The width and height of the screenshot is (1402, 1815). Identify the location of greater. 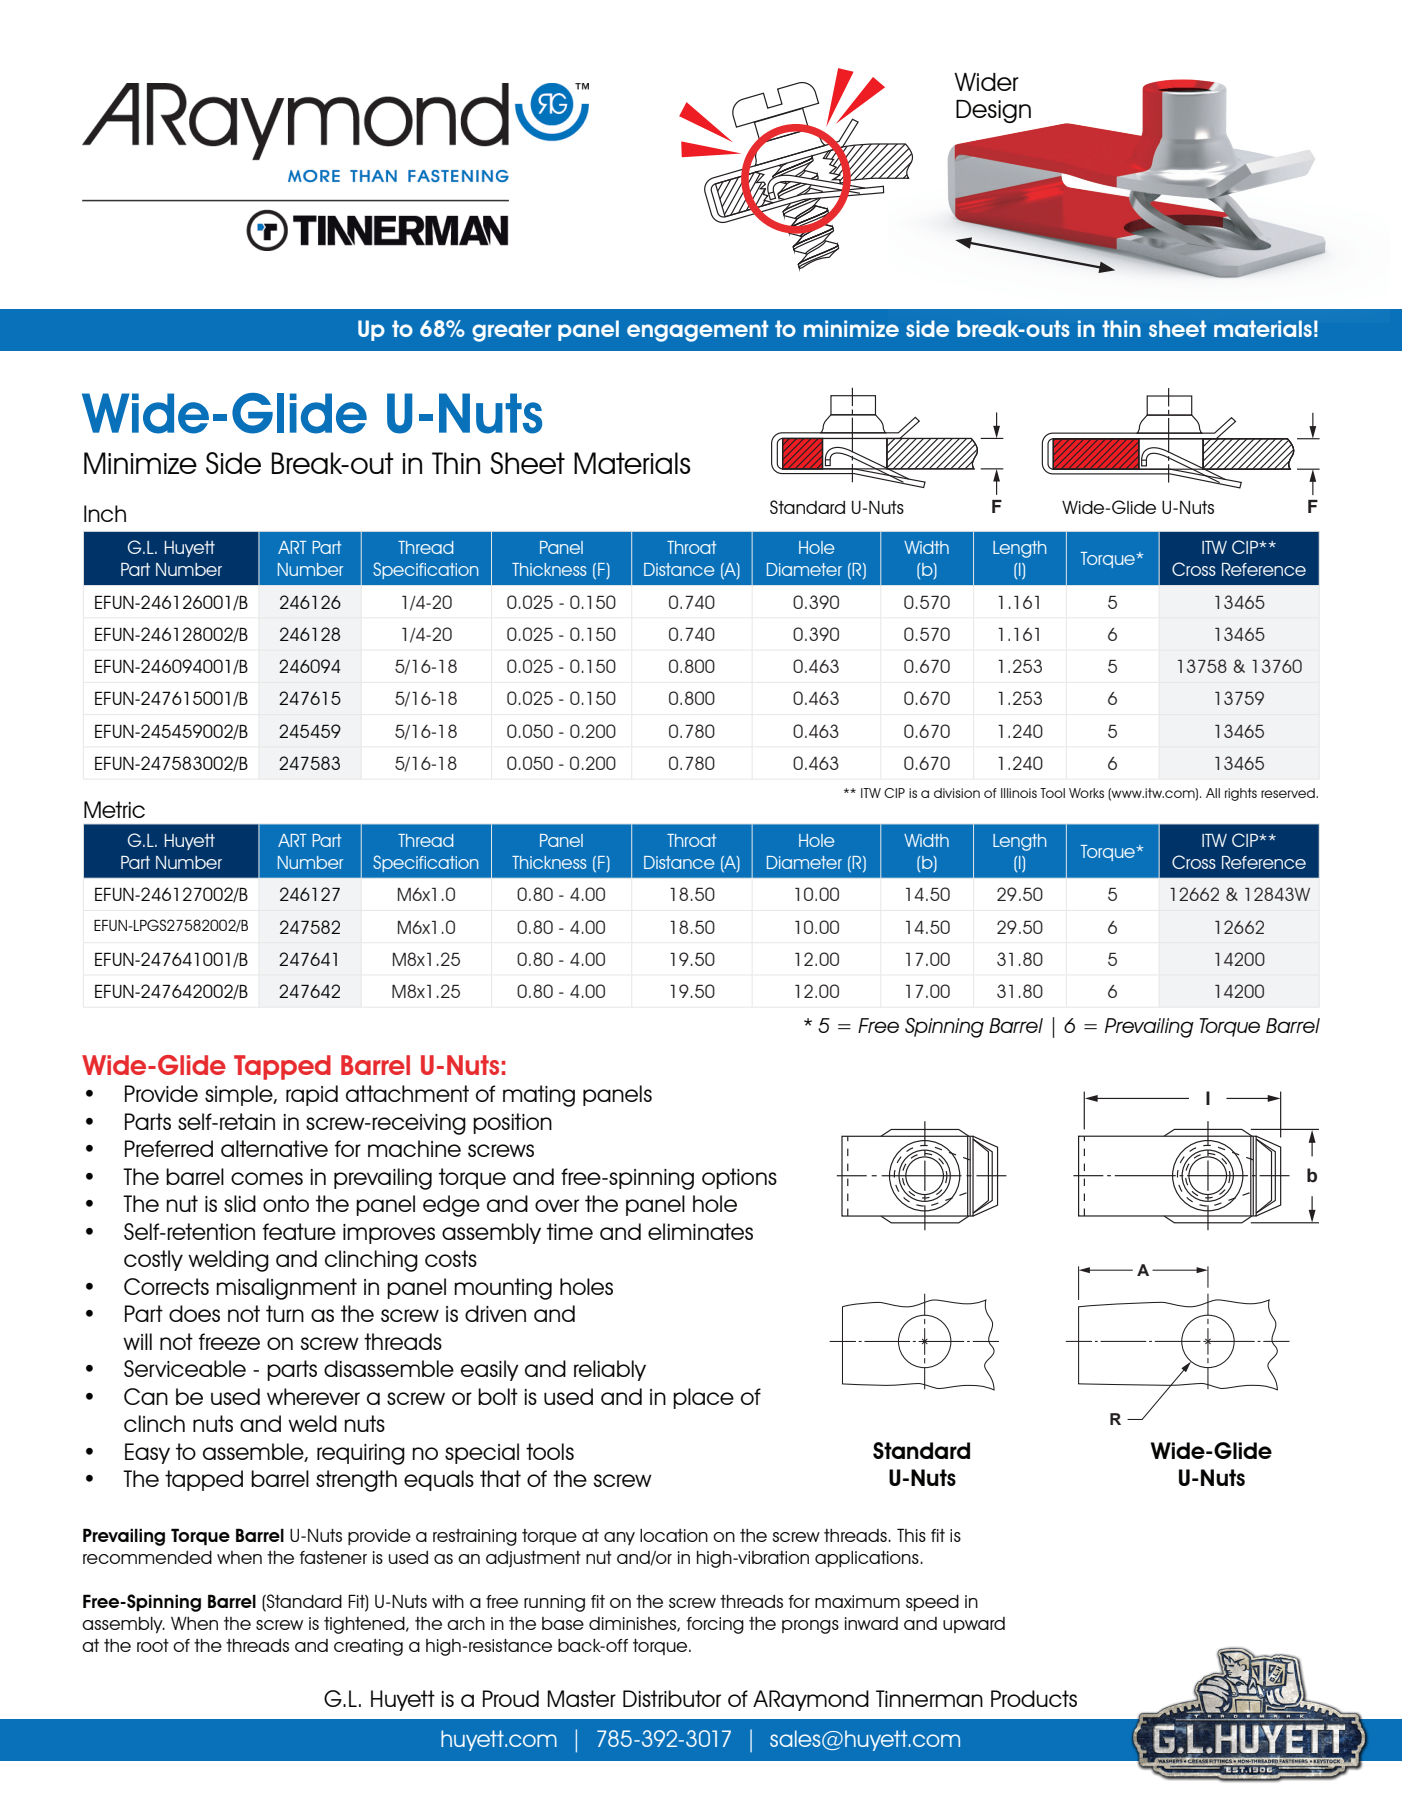
(511, 331).
